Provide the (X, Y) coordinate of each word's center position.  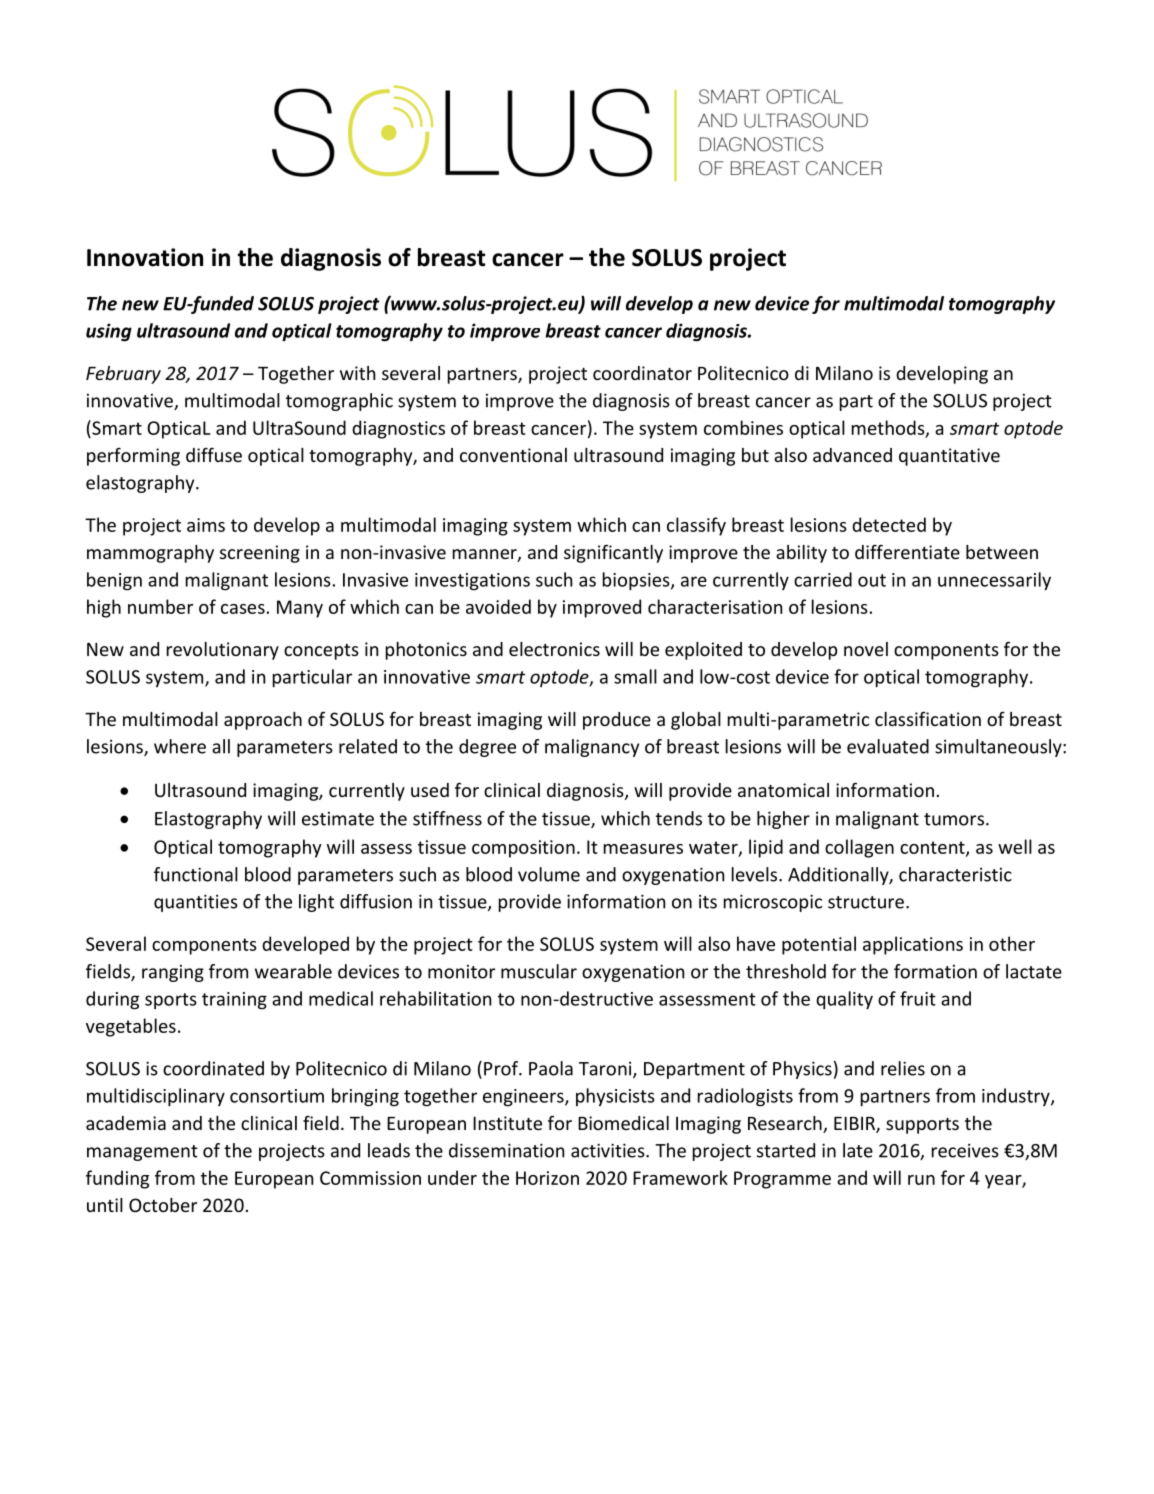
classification (928, 718)
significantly (613, 553)
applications (913, 945)
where (180, 746)
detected (889, 524)
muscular (539, 971)
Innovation (145, 257)
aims (206, 525)
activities (609, 1150)
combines (743, 427)
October (163, 1205)
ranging (173, 973)
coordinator (642, 373)
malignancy (592, 748)
